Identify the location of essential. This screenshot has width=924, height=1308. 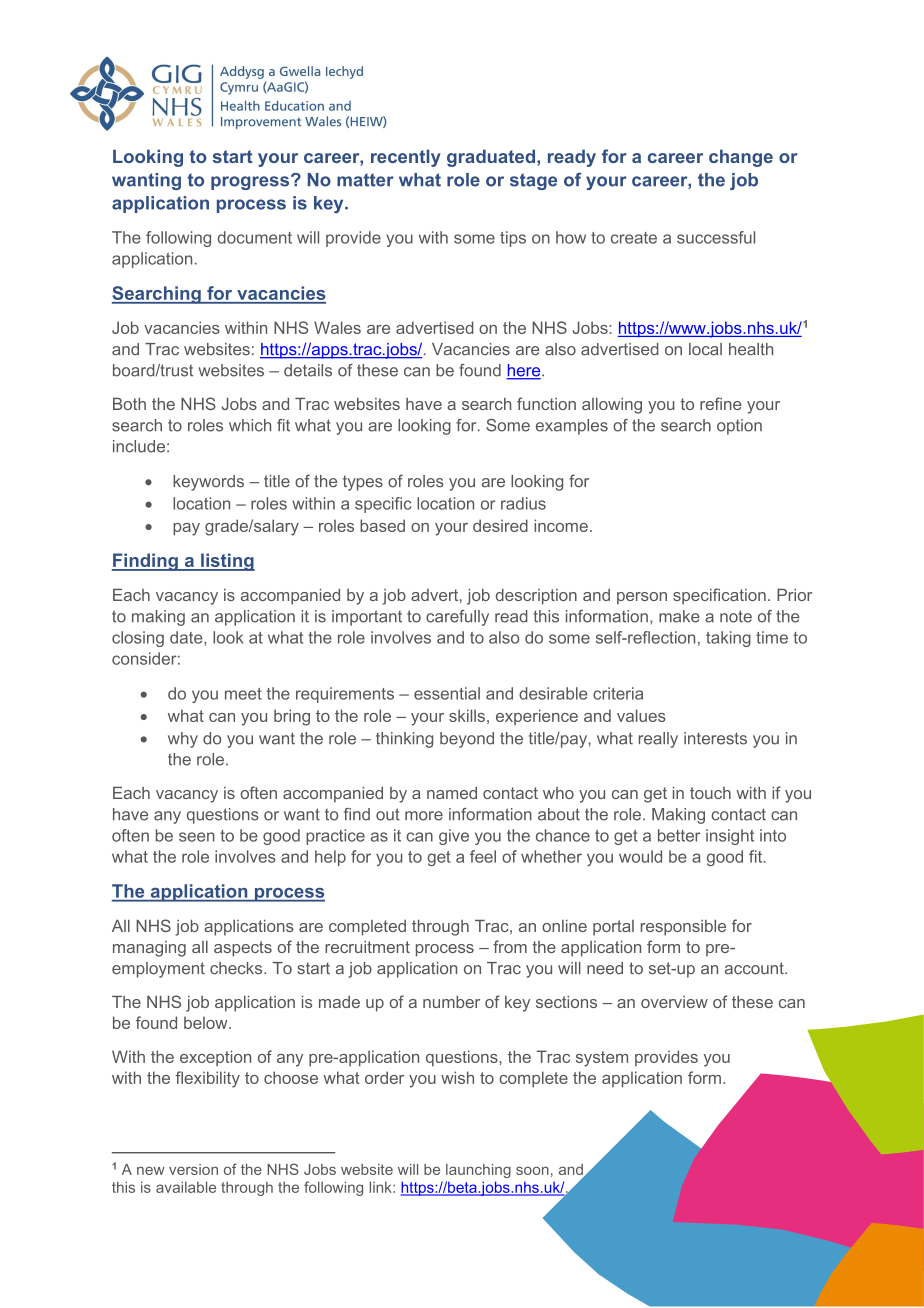
(447, 693).
